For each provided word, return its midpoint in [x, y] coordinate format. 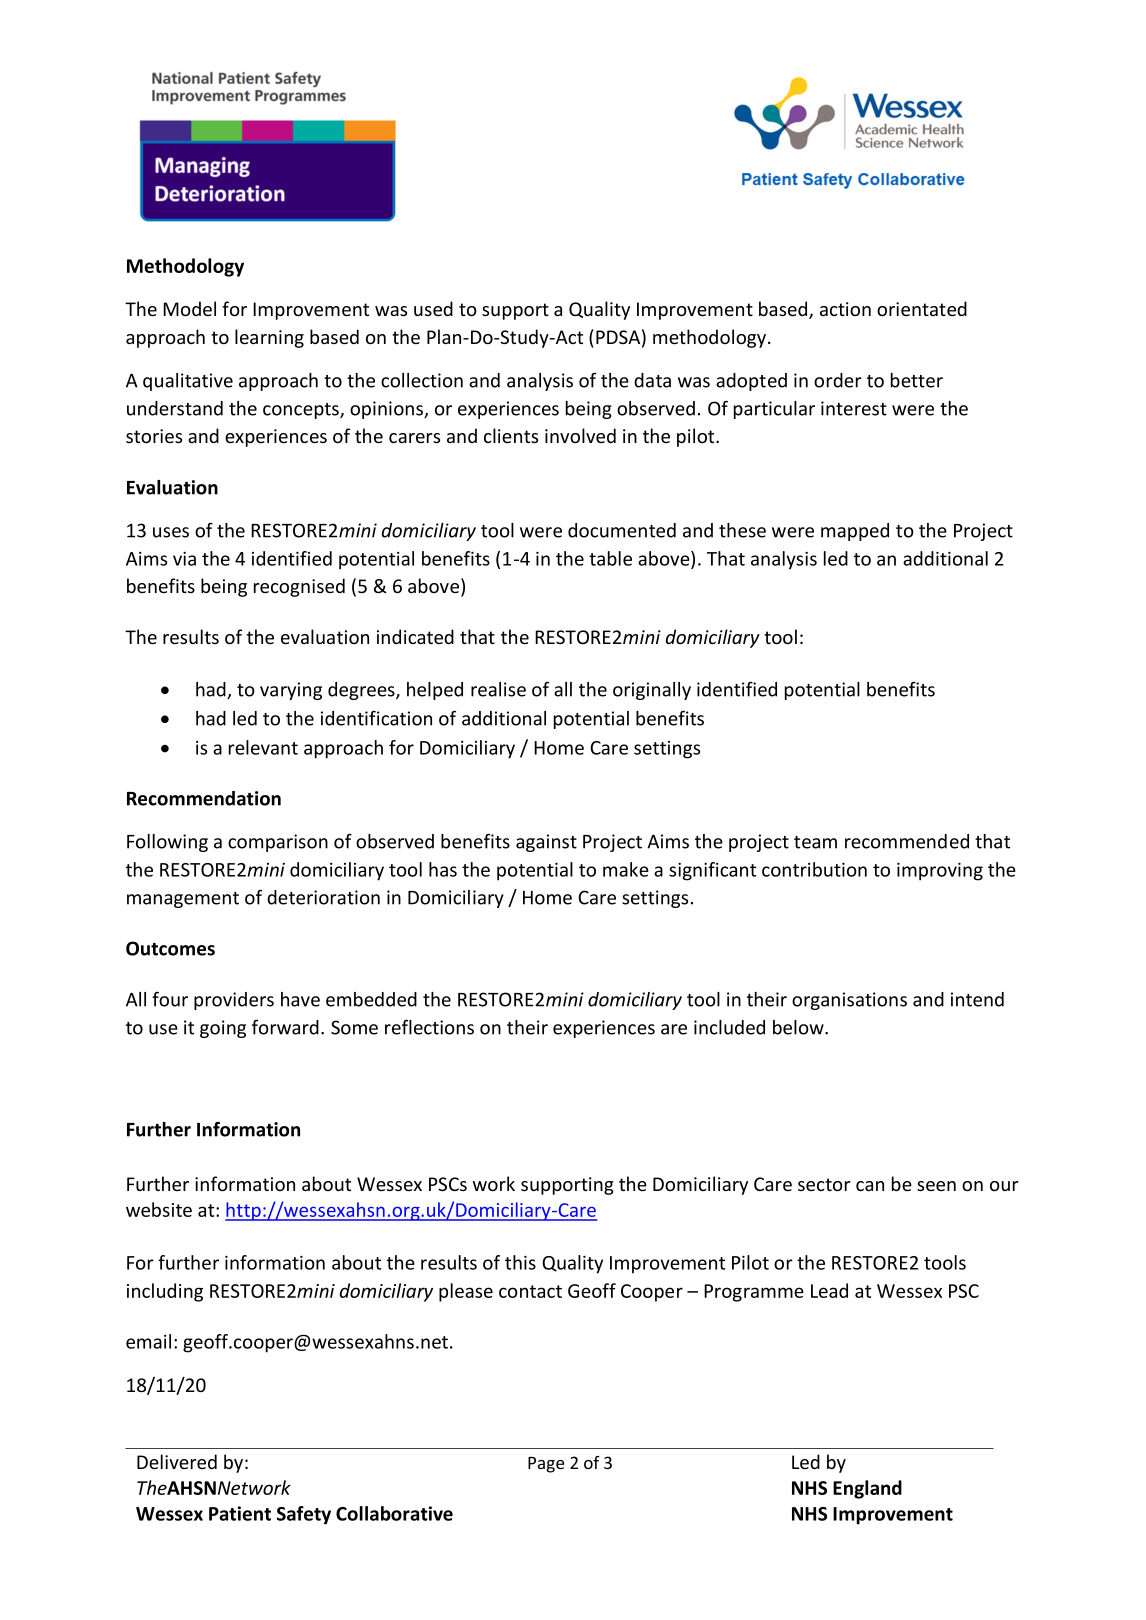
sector [824, 1184]
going [223, 1029]
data [652, 380]
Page [546, 1465]
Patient [240, 1513]
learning [269, 338]
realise [498, 689]
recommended [907, 841]
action [845, 309]
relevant [263, 747]
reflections [429, 1027]
